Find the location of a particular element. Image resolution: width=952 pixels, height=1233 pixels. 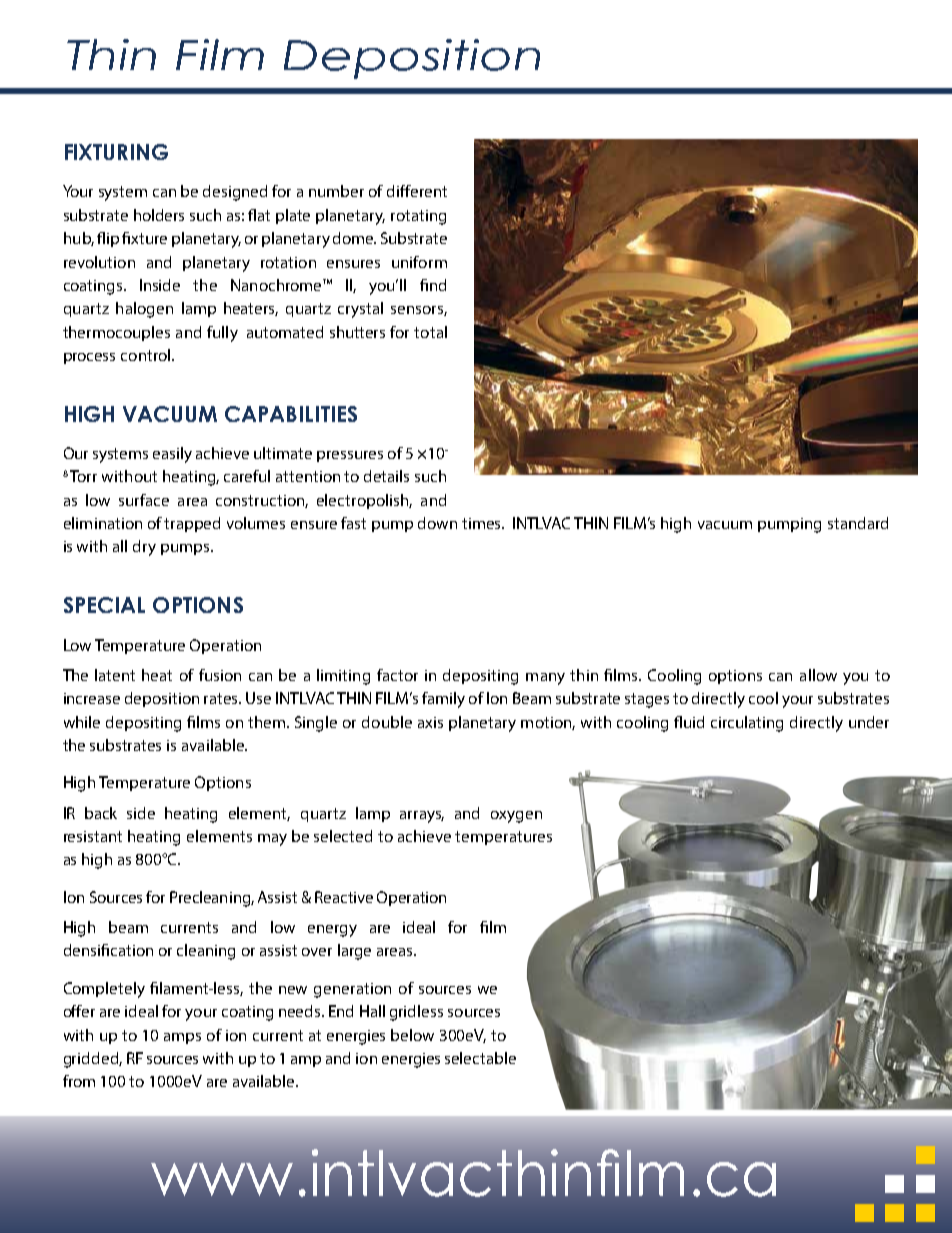

holders is located at coordinates (159, 215).
